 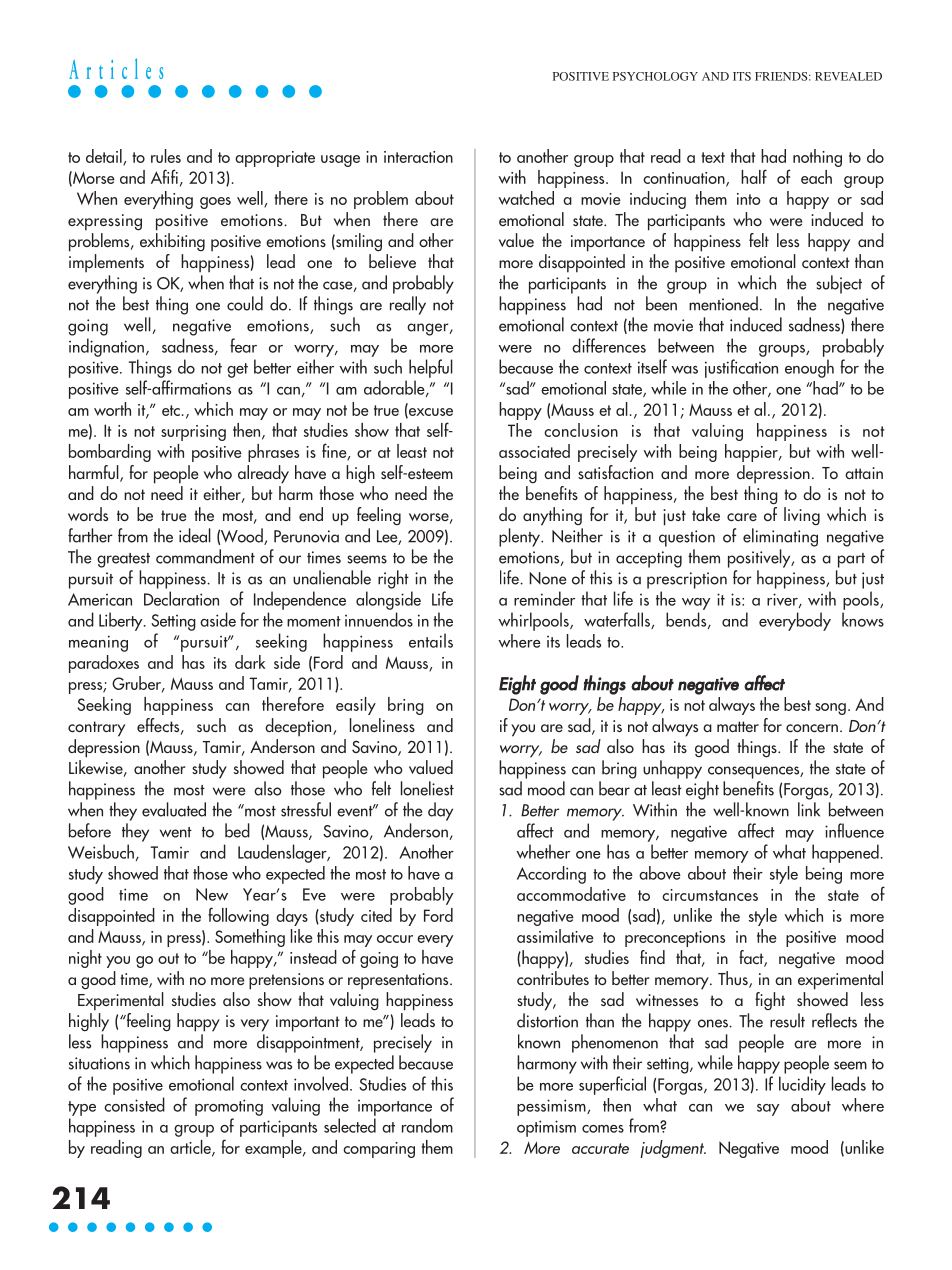 I want to click on random, so click(x=427, y=1125).
